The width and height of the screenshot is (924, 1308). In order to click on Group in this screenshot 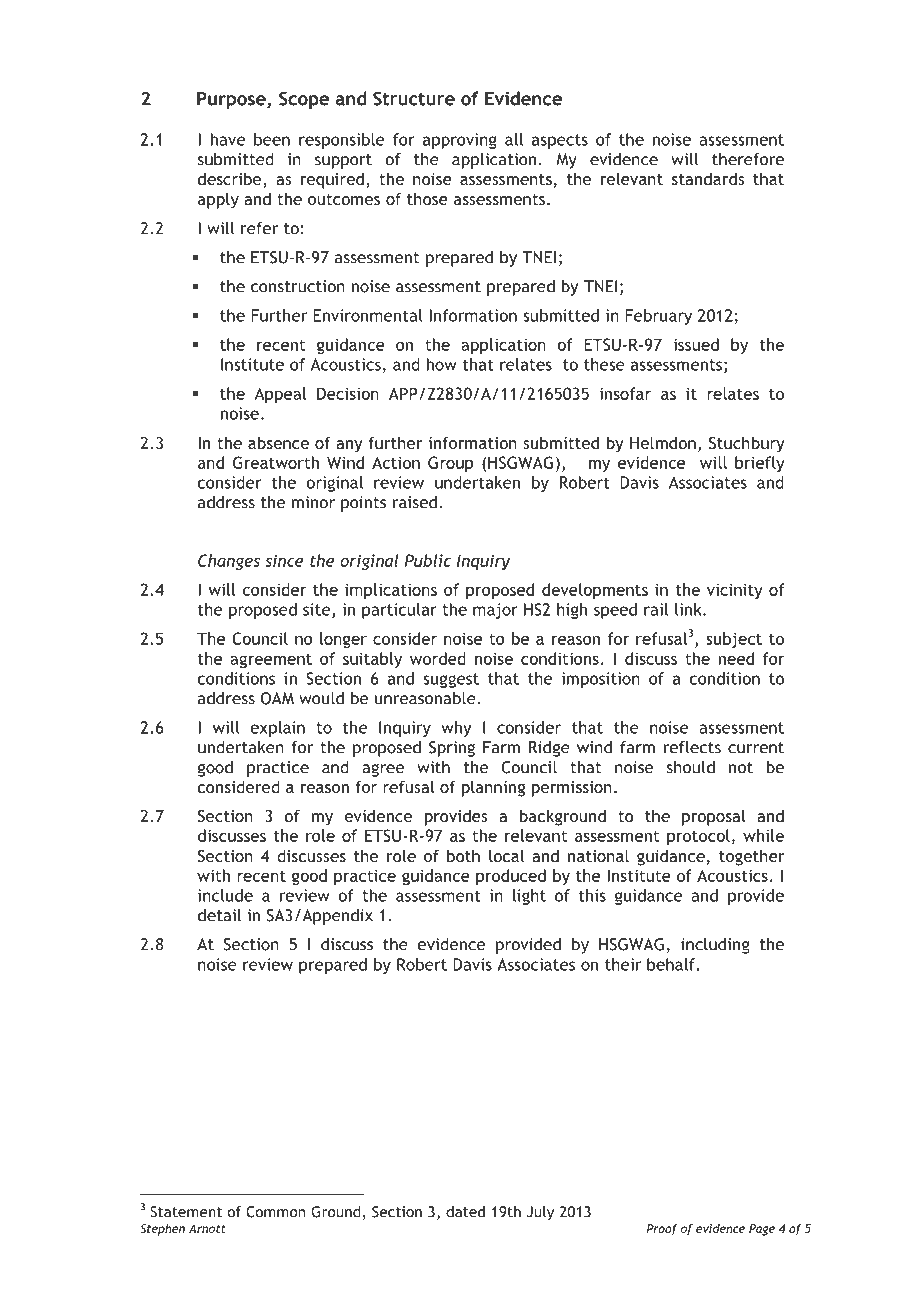, I will do `click(451, 464)`.
